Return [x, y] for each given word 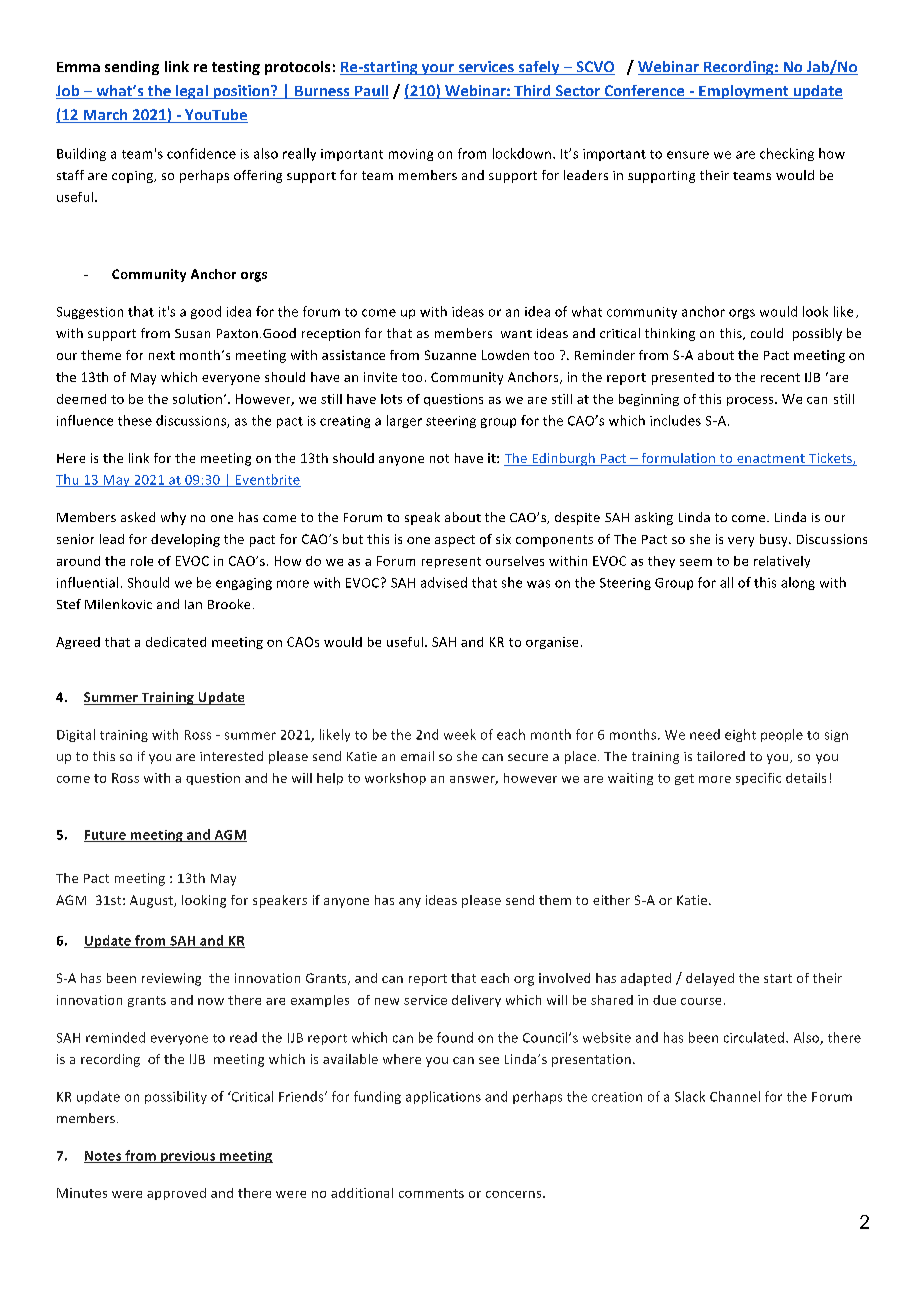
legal [192, 92]
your [437, 69]
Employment [744, 92]
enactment [771, 458]
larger [404, 421]
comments [431, 1193]
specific [758, 779]
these [135, 420]
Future [106, 836]
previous [188, 1157]
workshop [395, 779]
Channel [735, 1096]
